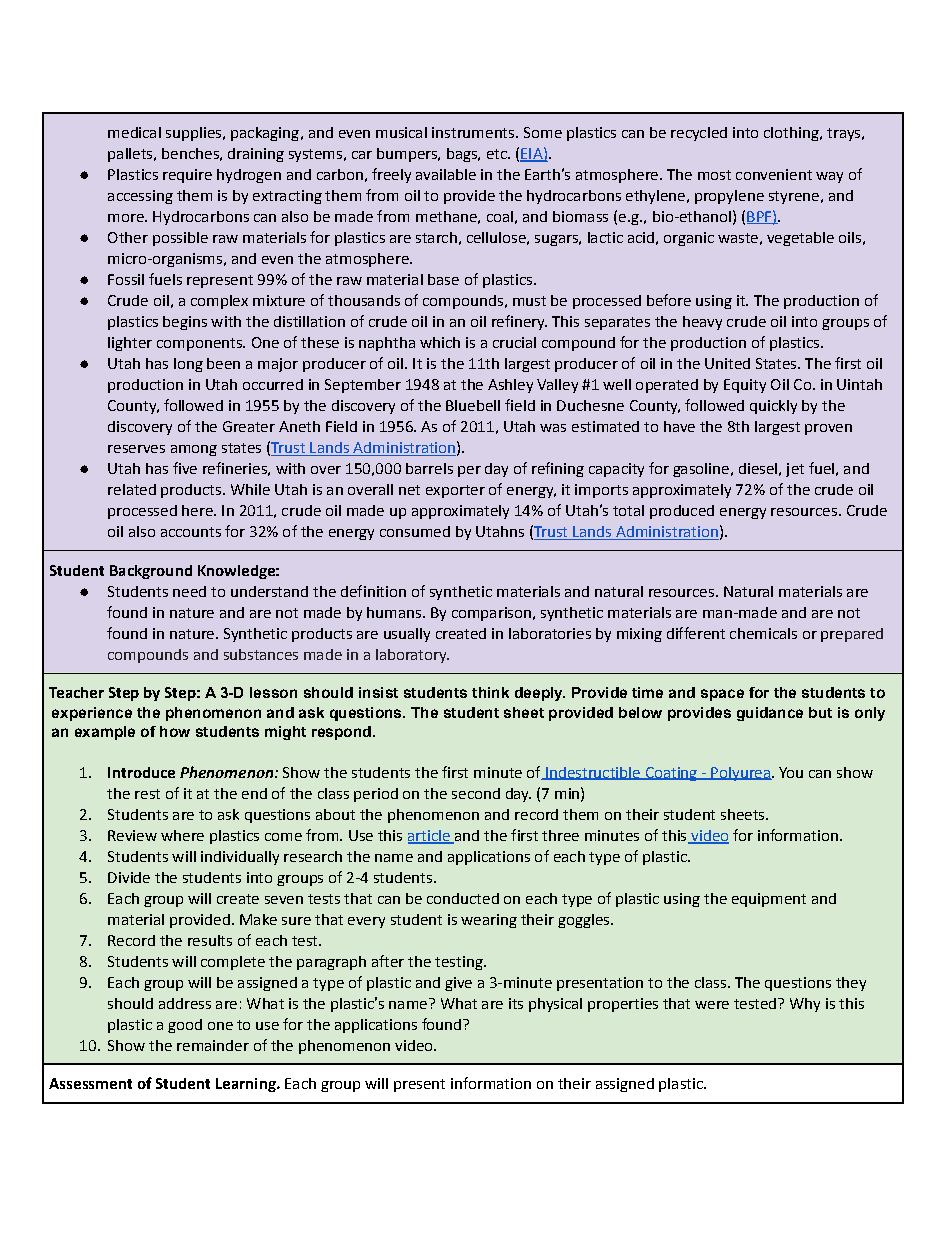 The width and height of the screenshot is (952, 1233). Describe the element at coordinates (191, 532) in the screenshot. I see `accounts` at that location.
